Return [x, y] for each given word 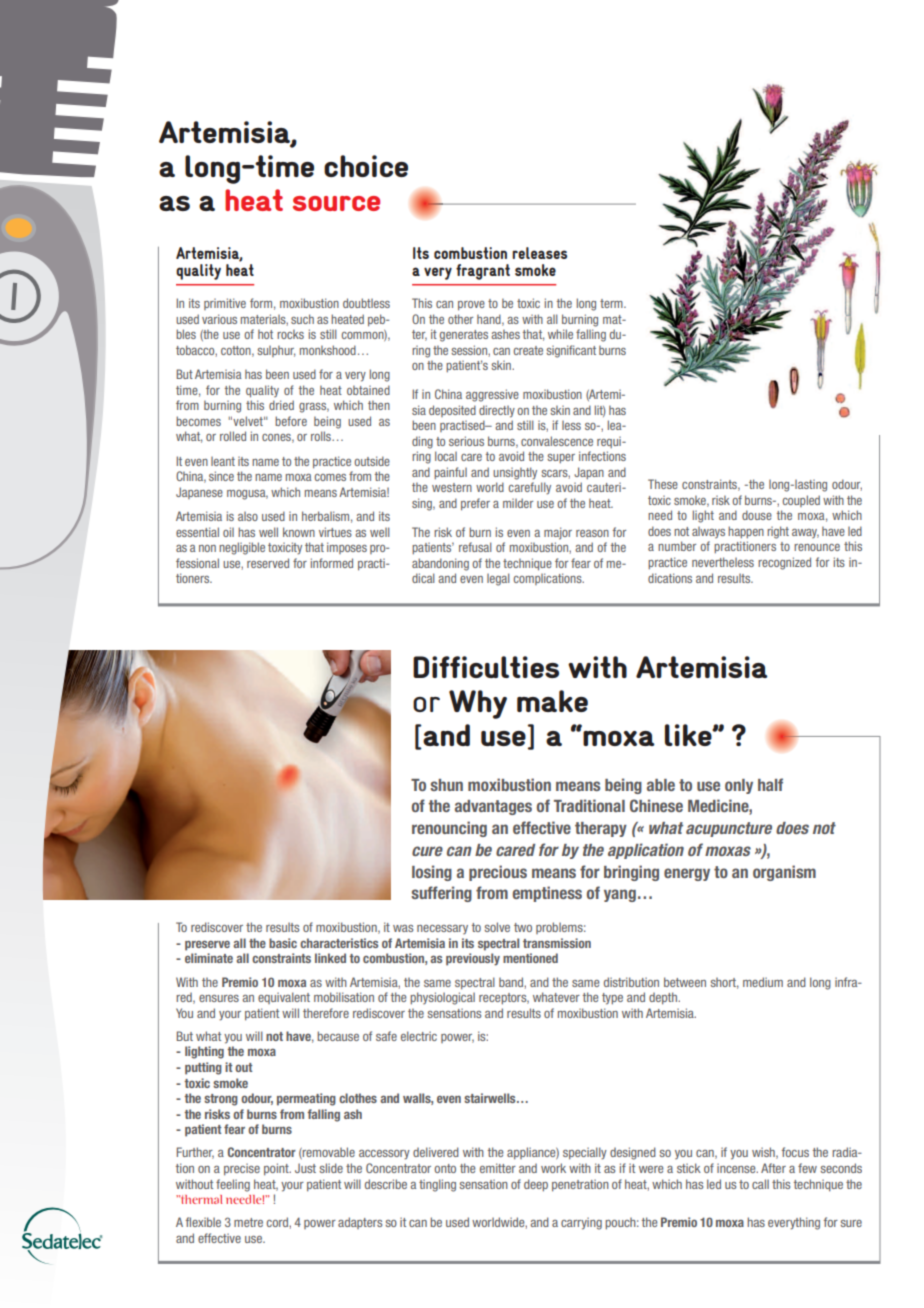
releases [539, 253]
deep [536, 1185]
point [277, 1169]
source [336, 203]
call [760, 1184]
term [612, 303]
